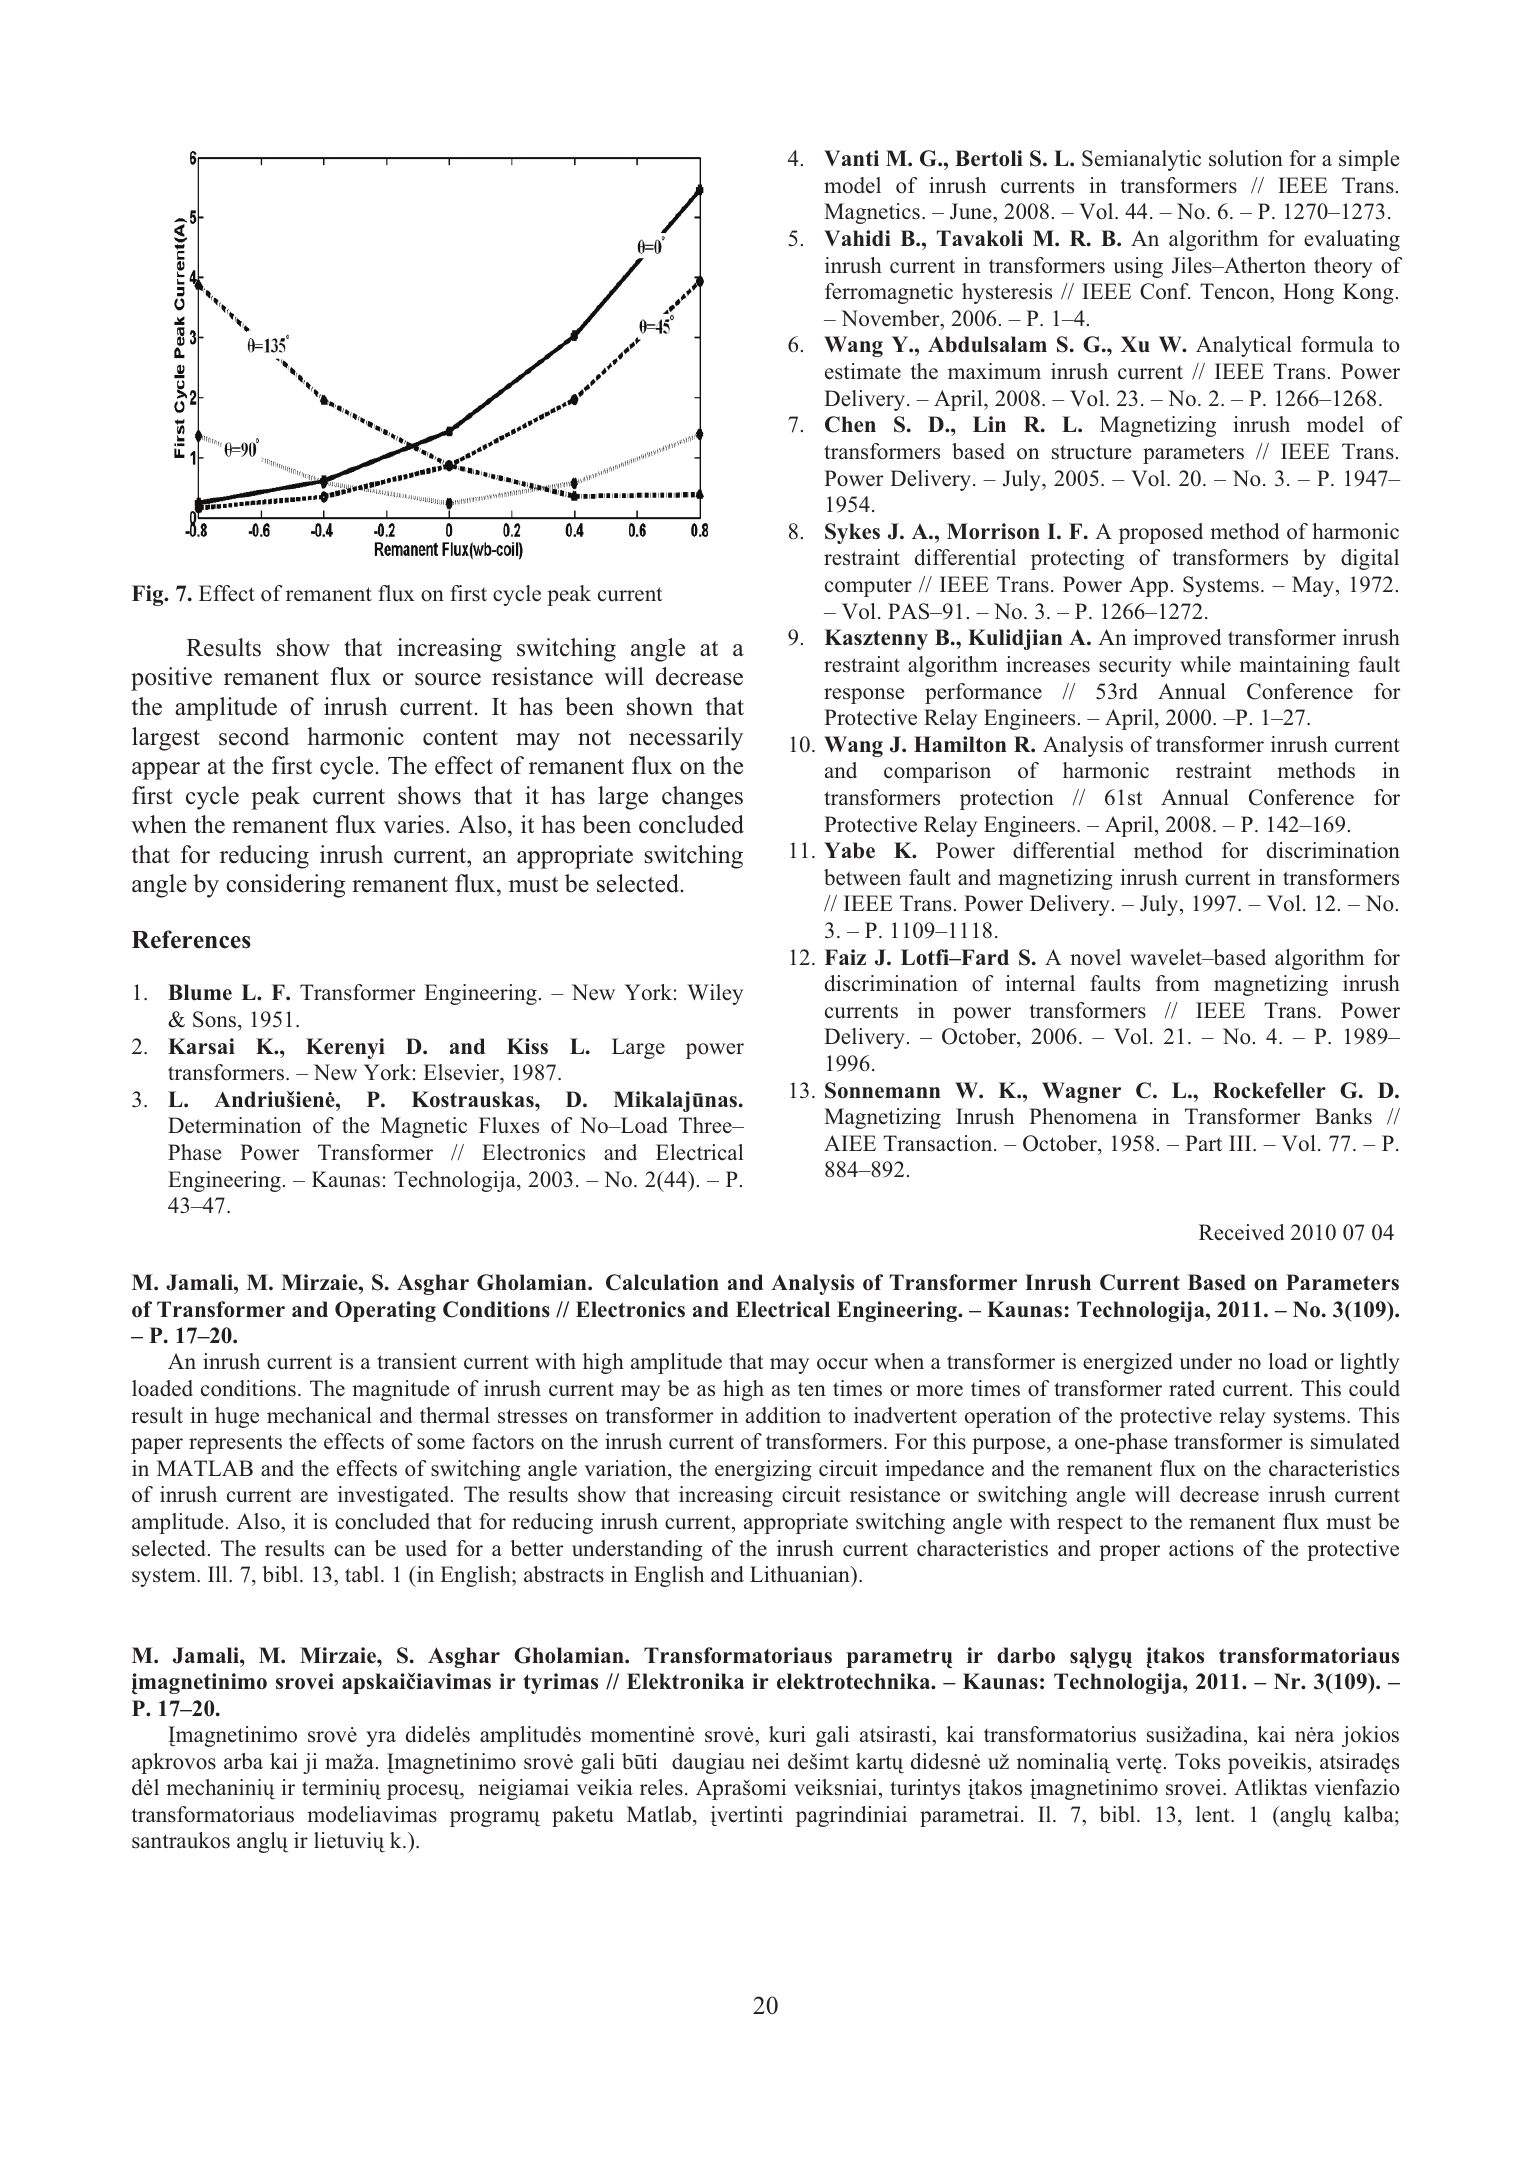  I want to click on November, so click(891, 318).
